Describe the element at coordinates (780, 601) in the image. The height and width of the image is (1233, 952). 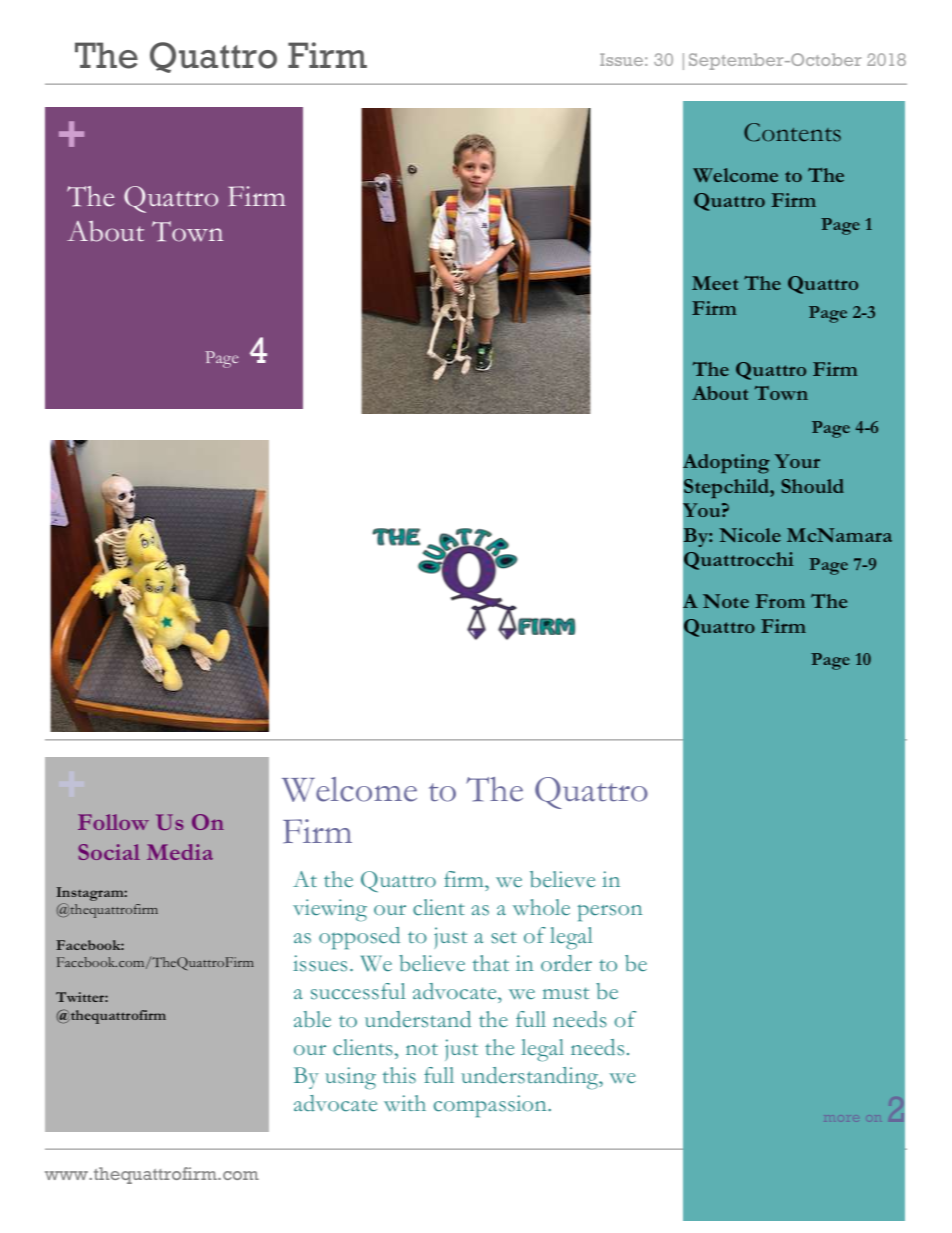
I see `From` at that location.
